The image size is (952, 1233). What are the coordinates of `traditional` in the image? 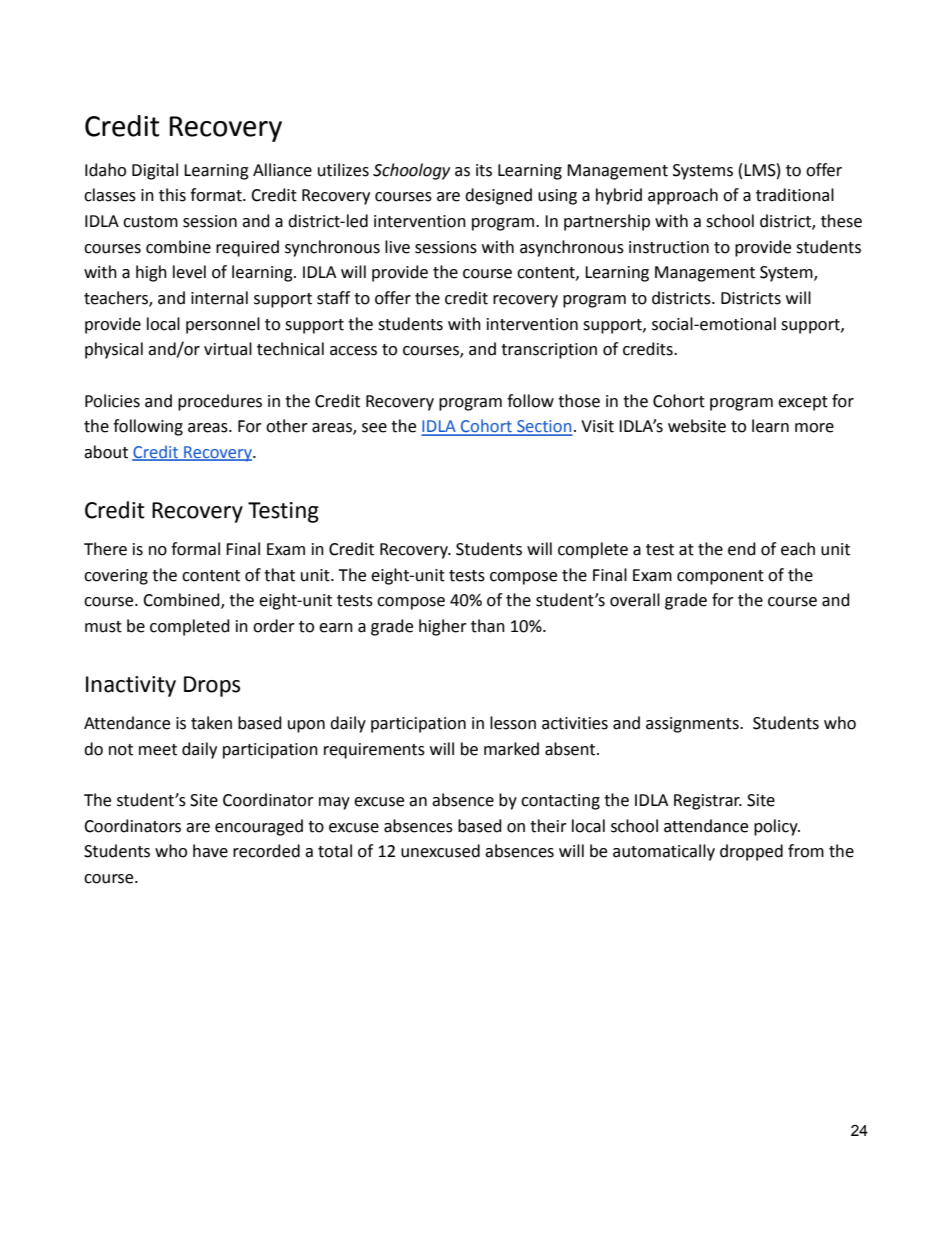 It's located at (795, 195).
